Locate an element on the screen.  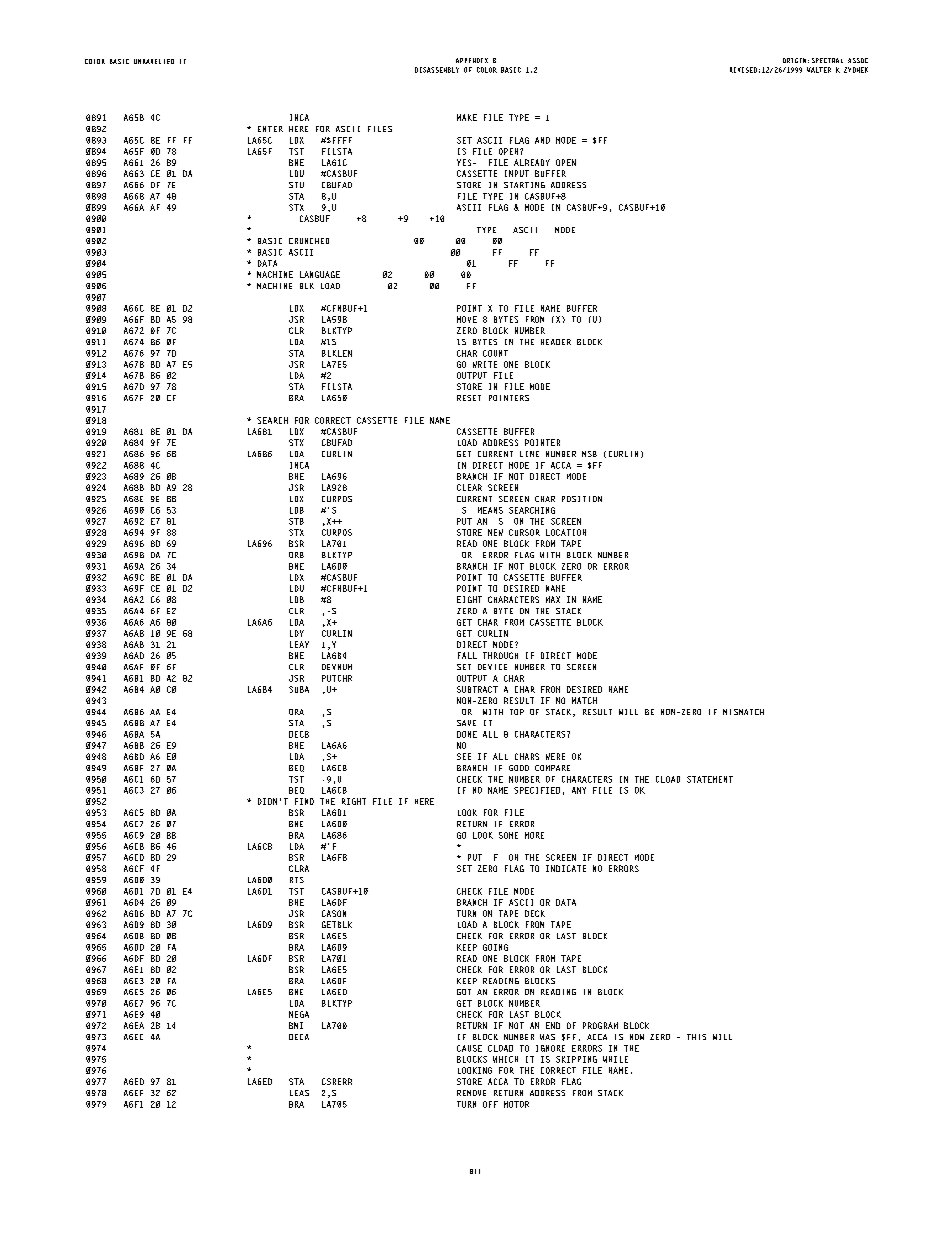
GOOD is located at coordinates (519, 768).
